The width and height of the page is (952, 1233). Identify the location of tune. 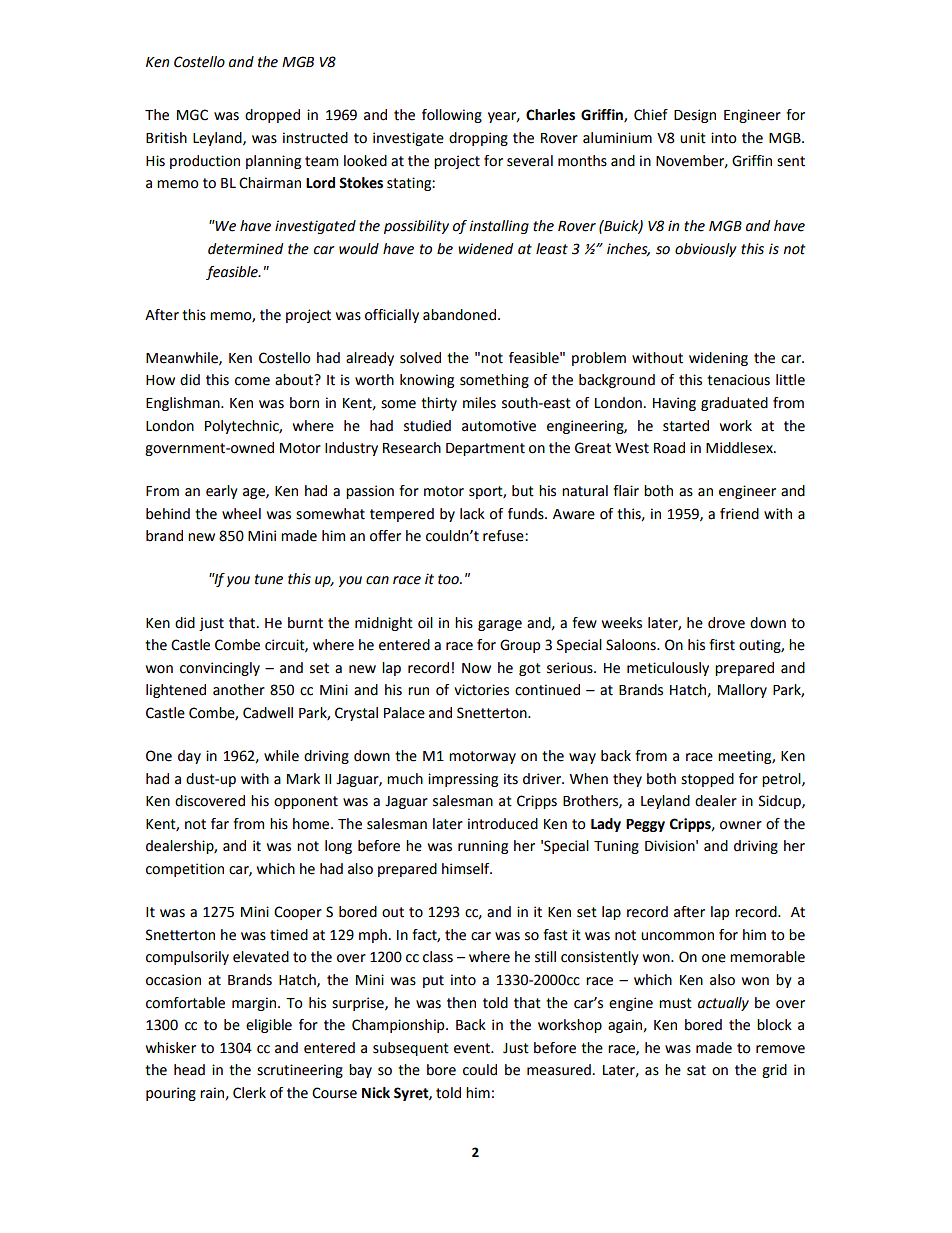
(269, 579).
